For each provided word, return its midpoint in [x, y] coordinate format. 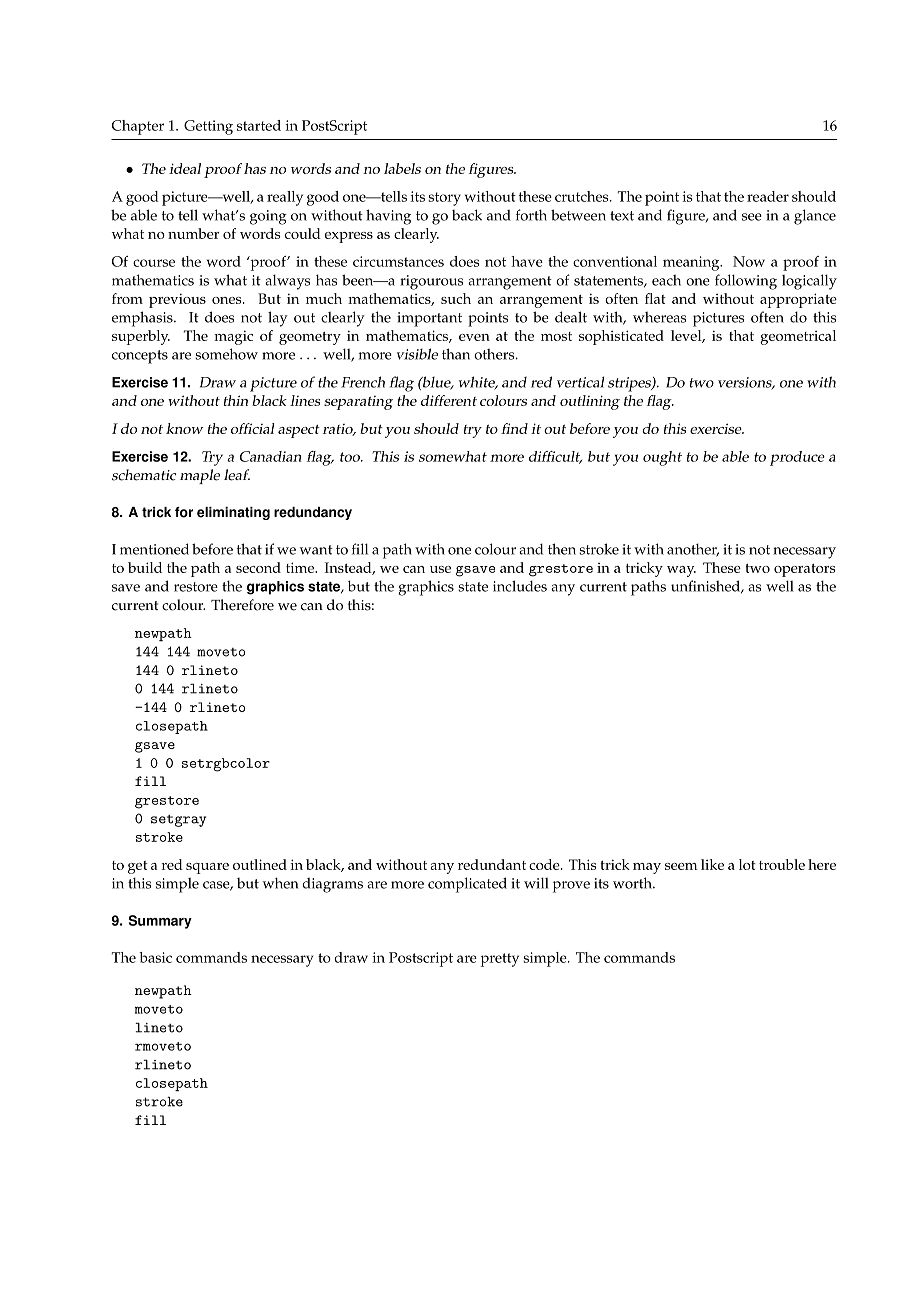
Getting [208, 127]
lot [747, 864]
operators [805, 570]
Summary [160, 922]
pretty [500, 960]
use [440, 569]
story [444, 199]
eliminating [233, 513]
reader [768, 196]
